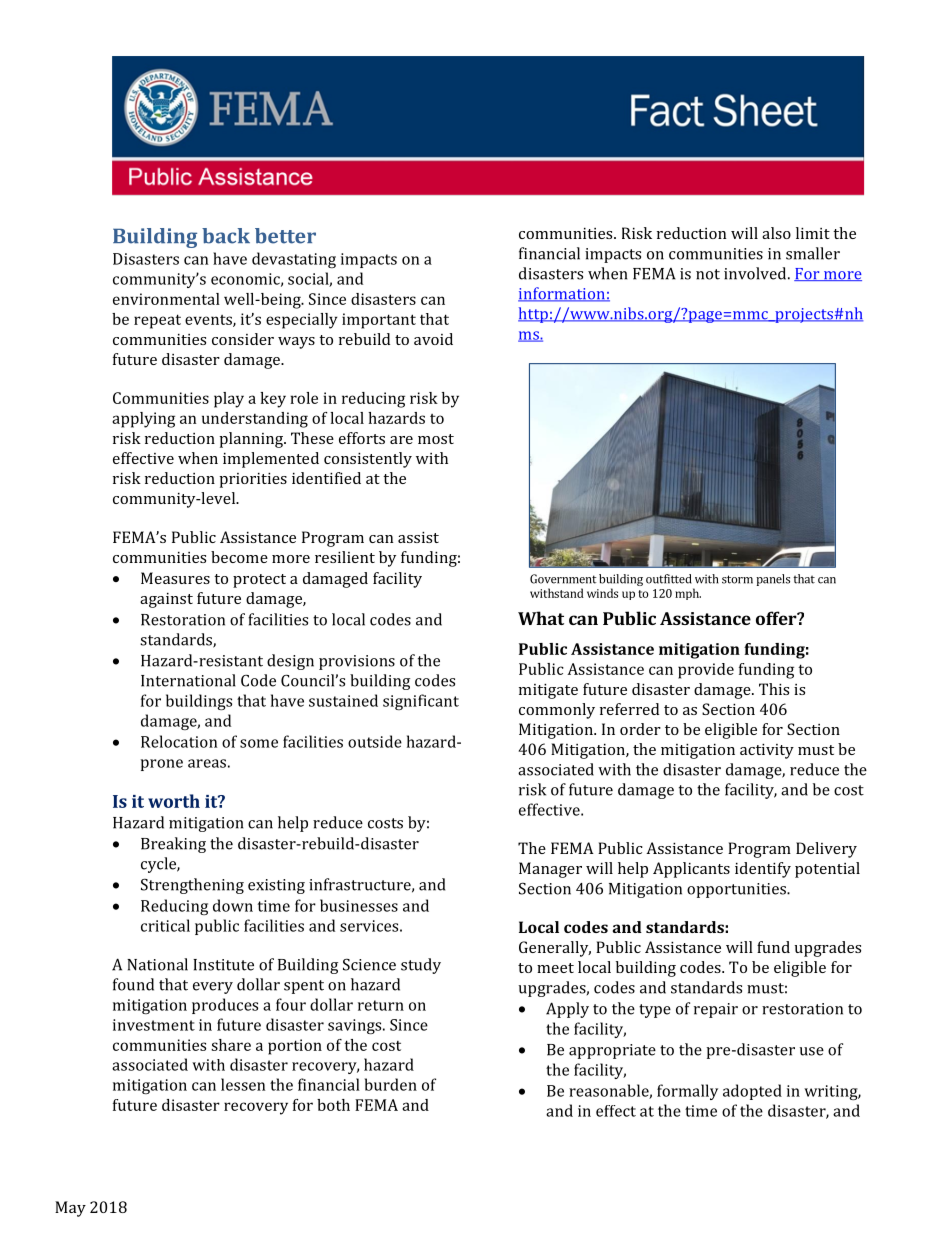  I want to click on storm, so click(737, 579).
